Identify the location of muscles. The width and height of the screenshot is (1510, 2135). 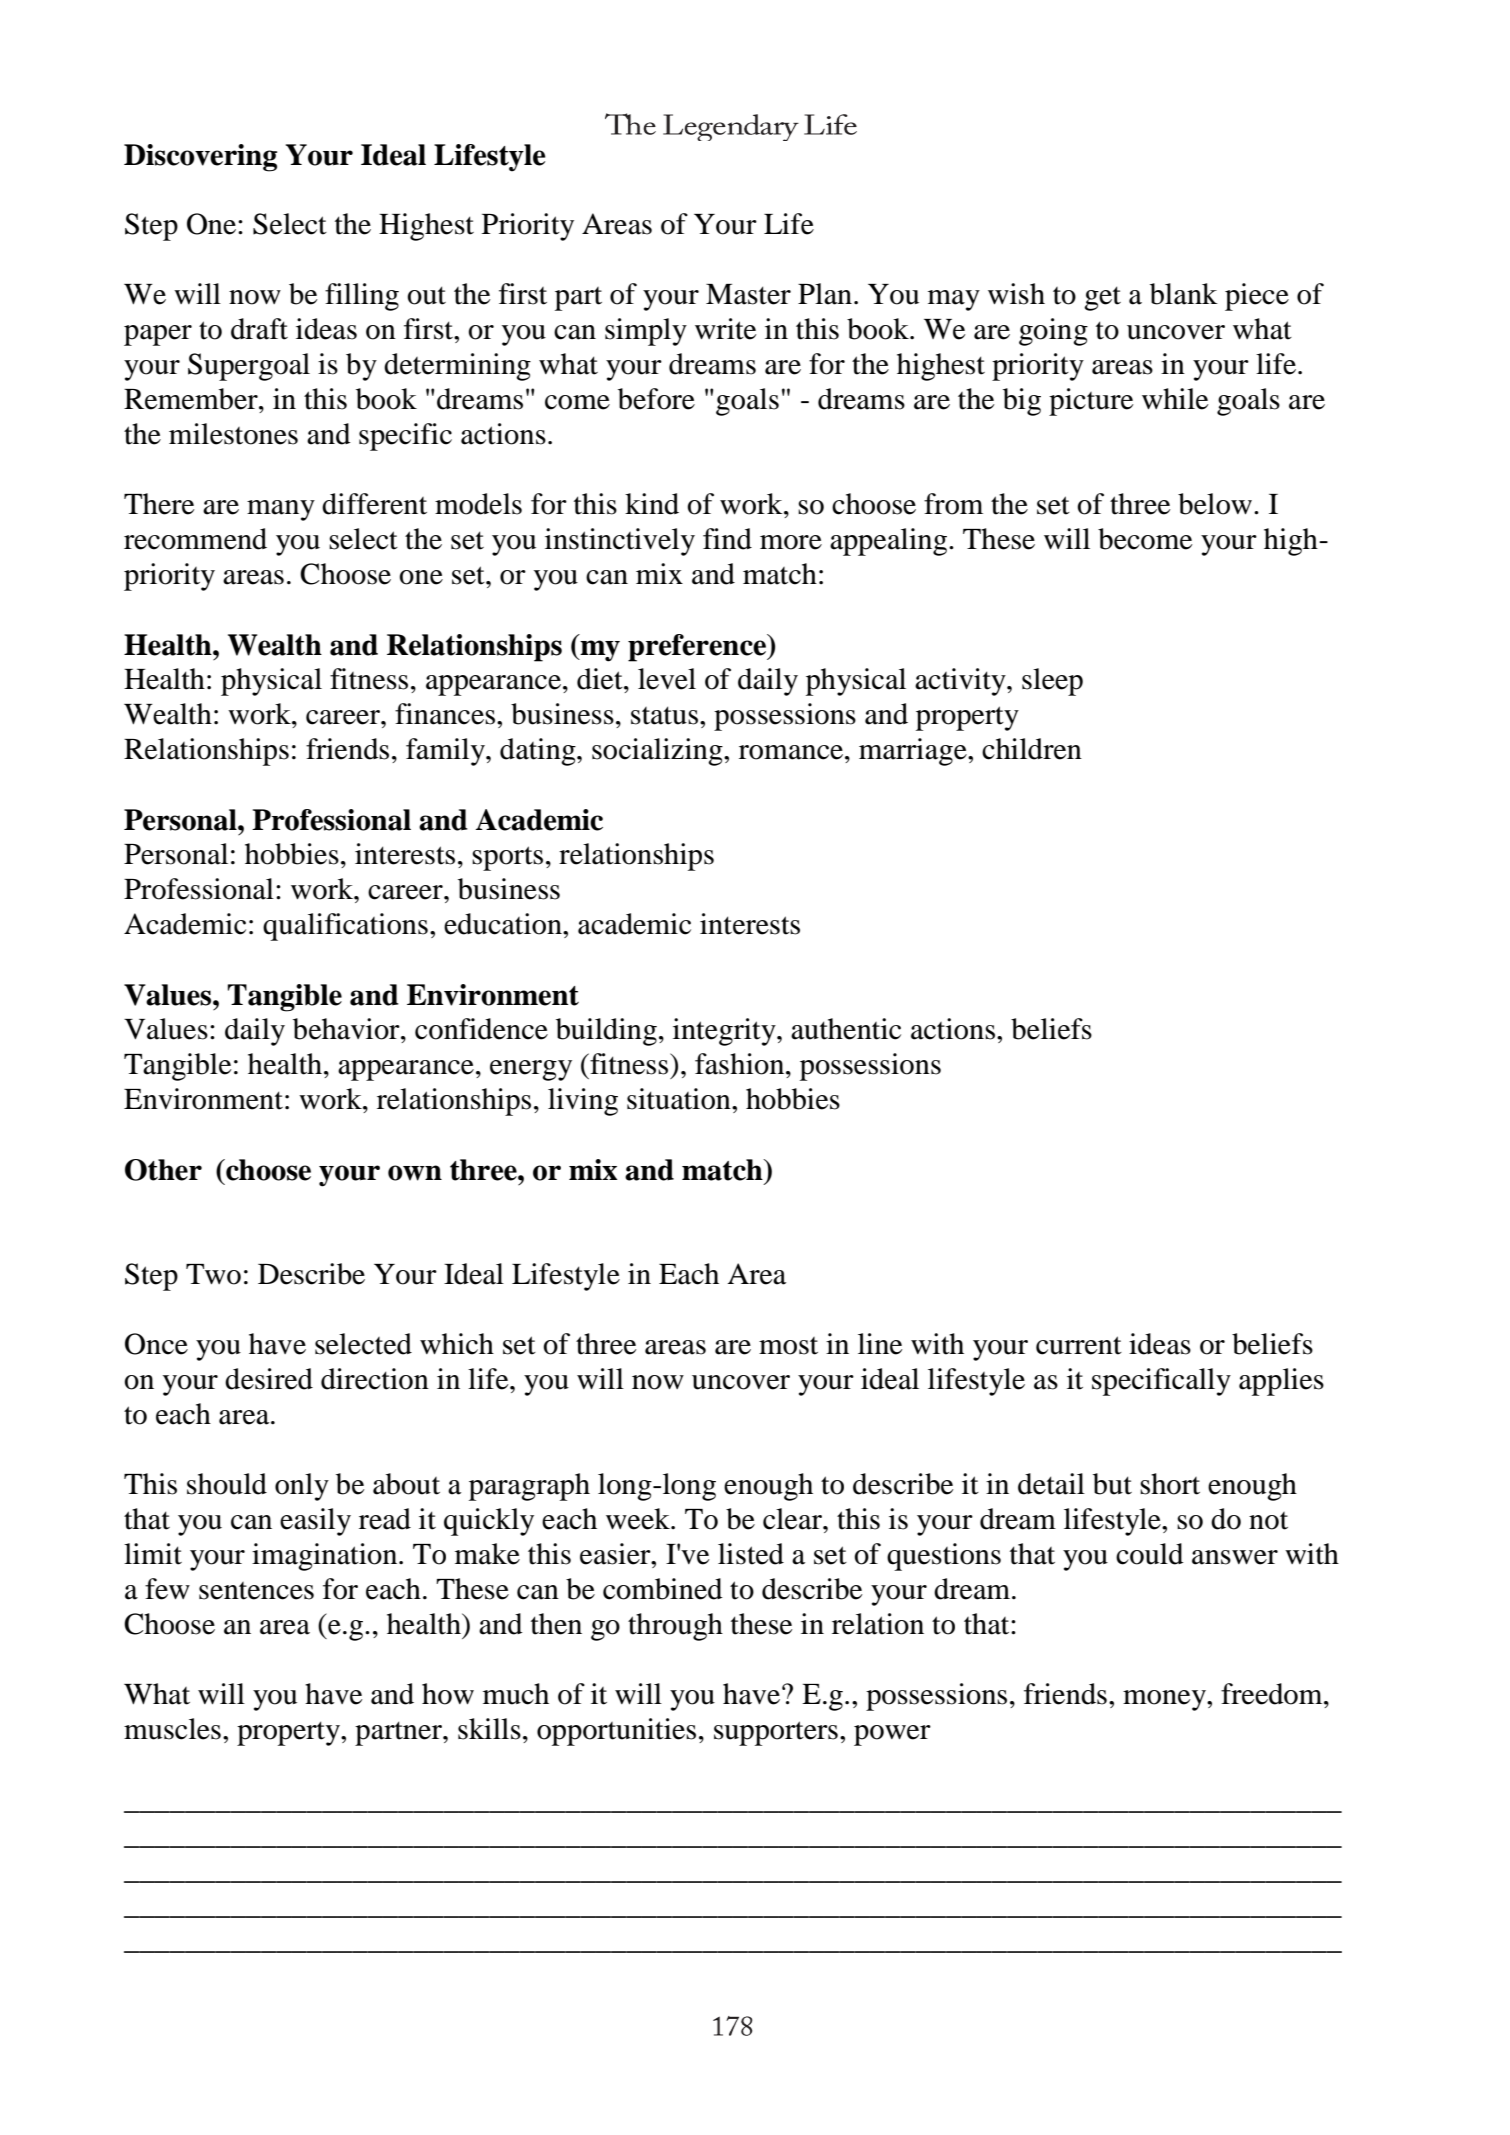
(172, 1729).
